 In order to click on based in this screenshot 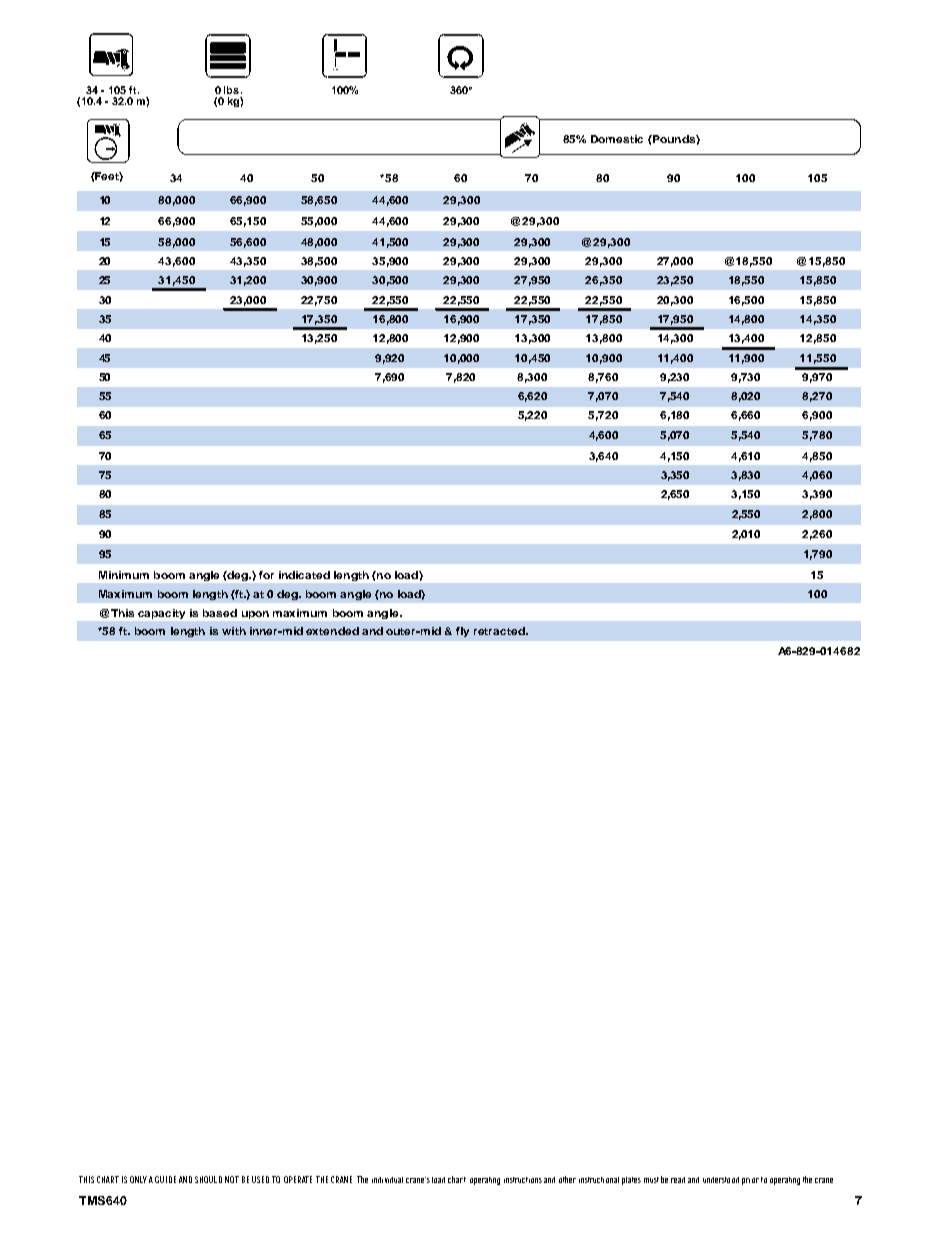, I will do `click(220, 613)`.
